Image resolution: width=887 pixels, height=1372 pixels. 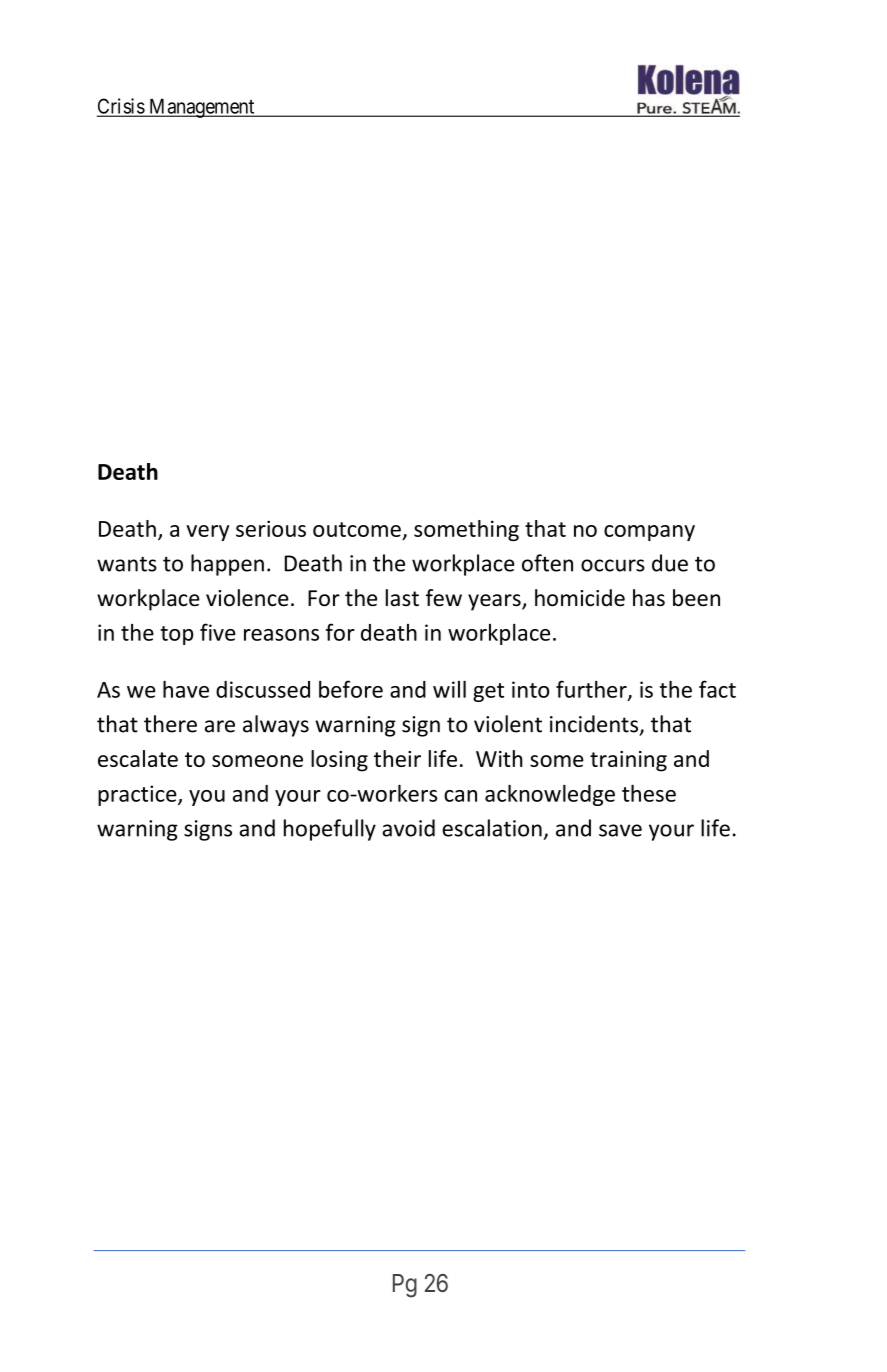 I want to click on top, so click(x=177, y=635).
